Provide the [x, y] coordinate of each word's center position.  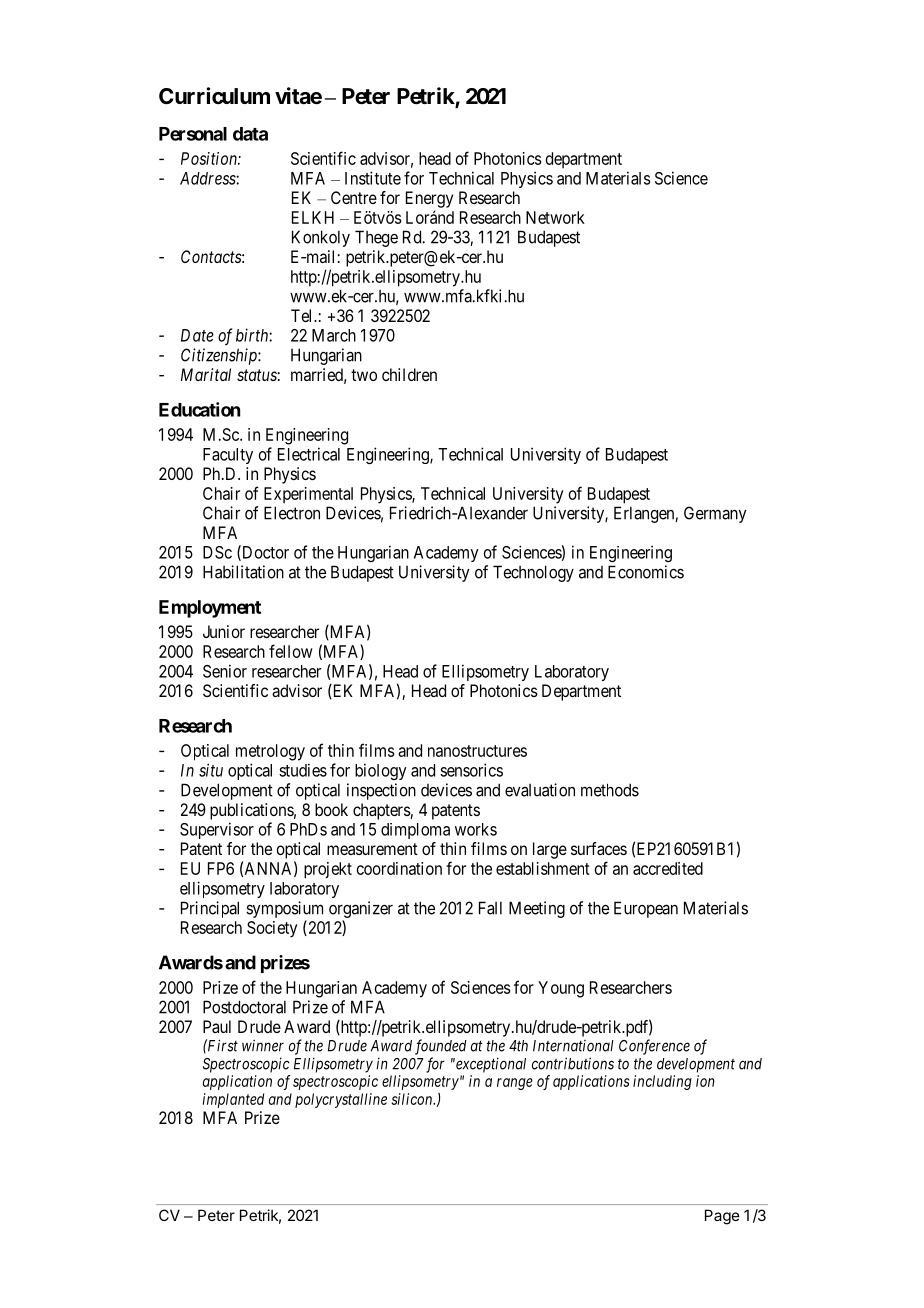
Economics [646, 572]
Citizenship [220, 356]
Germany [715, 514]
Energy [429, 199]
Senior [225, 671]
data [250, 134]
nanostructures [477, 751]
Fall [490, 908]
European [646, 909]
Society [272, 929]
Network [555, 217]
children [409, 374]
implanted [233, 1100]
